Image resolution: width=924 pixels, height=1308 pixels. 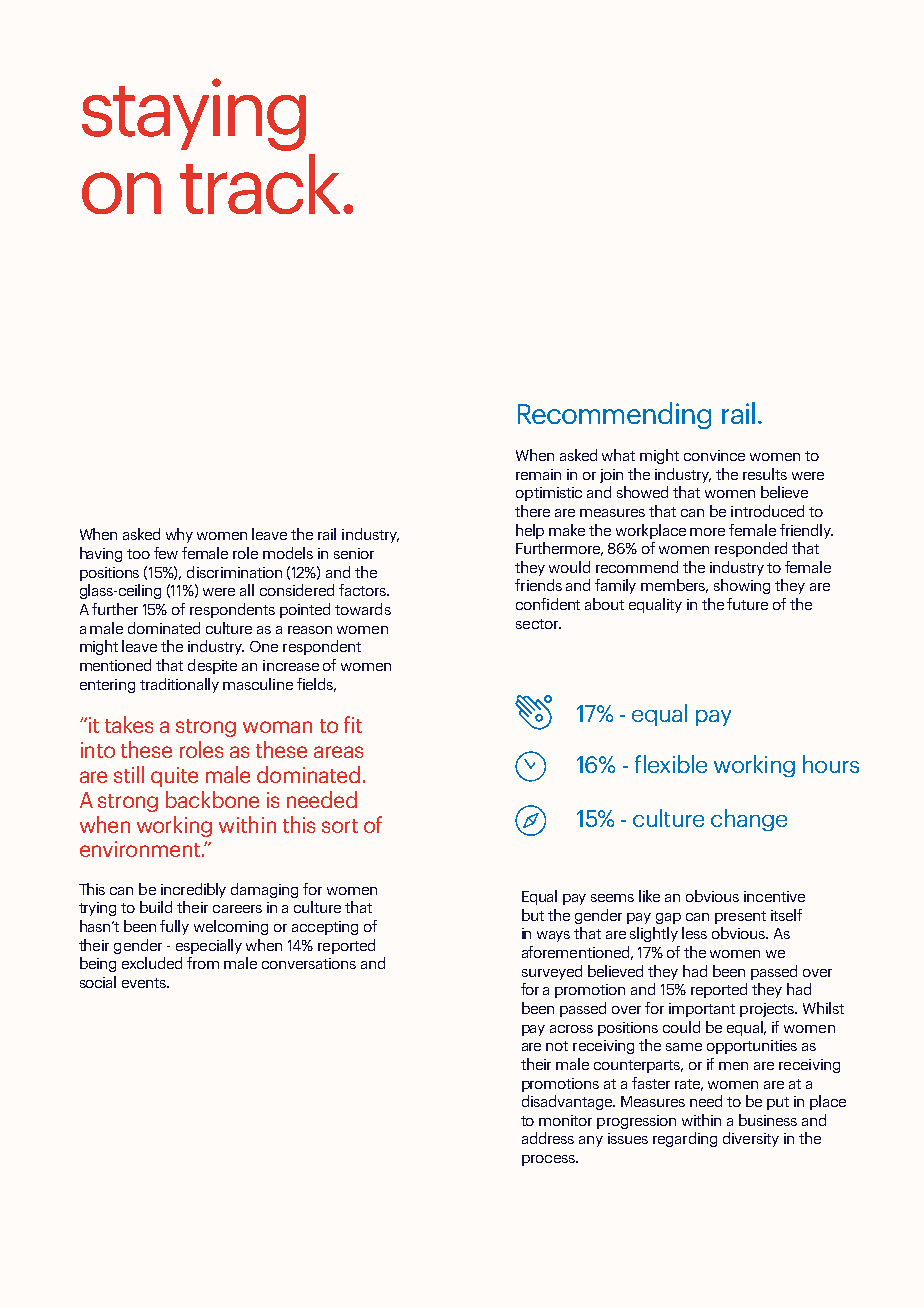 What do you see at coordinates (538, 474) in the page?
I see `remain` at bounding box center [538, 474].
